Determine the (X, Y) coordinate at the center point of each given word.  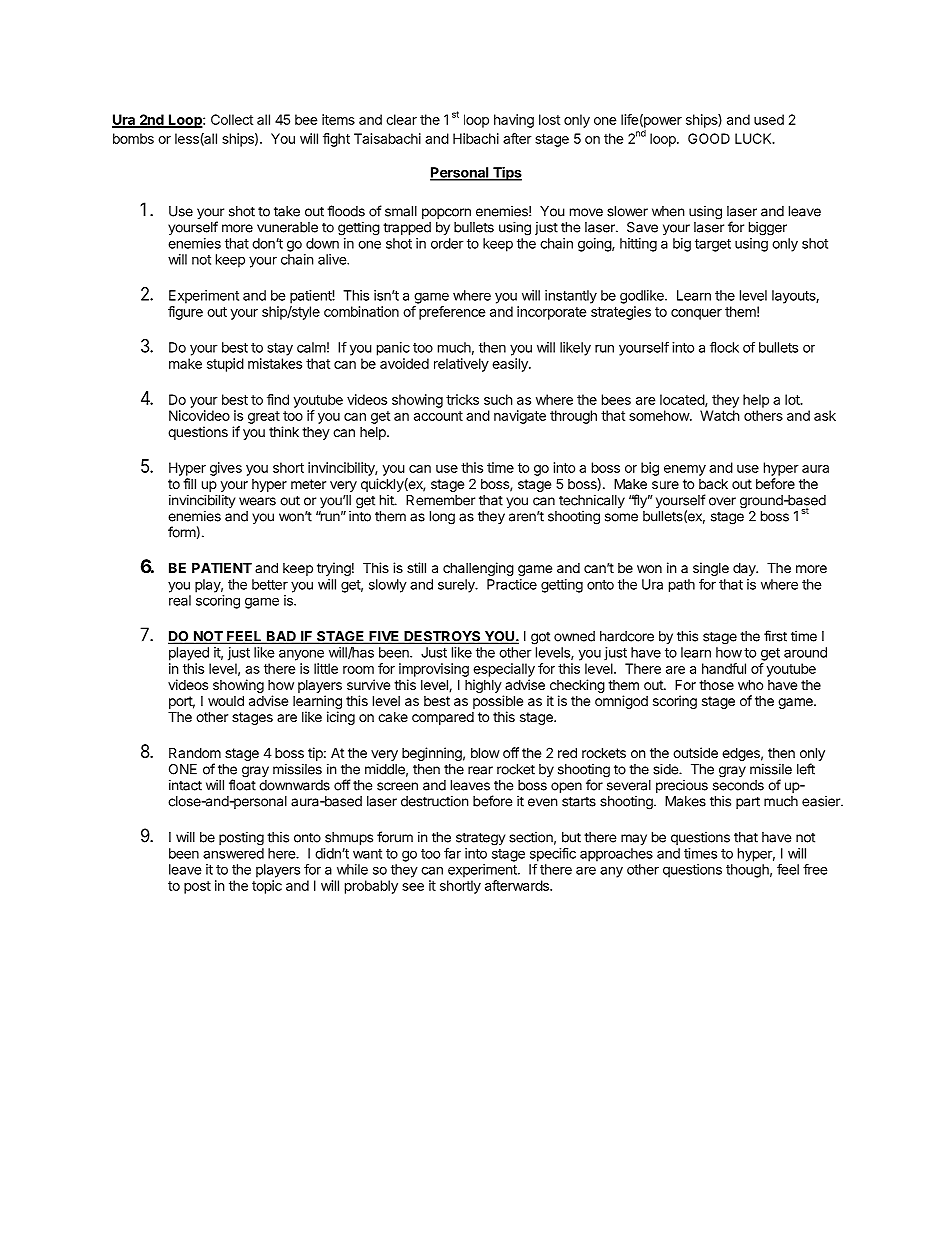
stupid (225, 365)
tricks (462, 399)
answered (233, 853)
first (775, 636)
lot (793, 399)
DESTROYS (442, 637)
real (180, 600)
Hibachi (476, 138)
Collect (232, 119)
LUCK (754, 138)
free (815, 869)
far (452, 853)
